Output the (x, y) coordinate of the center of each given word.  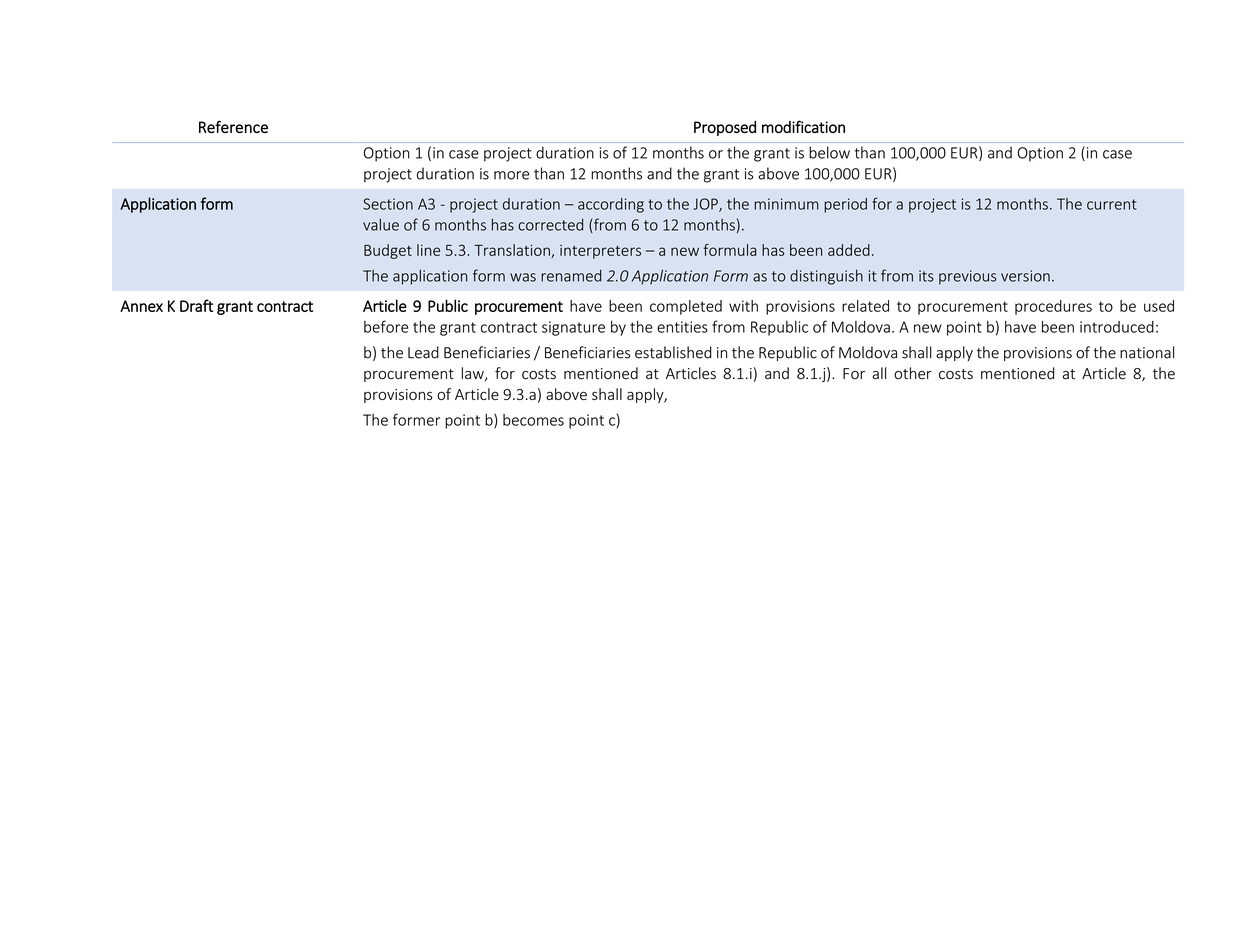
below (829, 152)
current (1112, 204)
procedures (1053, 307)
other (913, 373)
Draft (196, 305)
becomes (533, 420)
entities (682, 327)
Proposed (725, 128)
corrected (550, 225)
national (1147, 352)
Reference (233, 126)
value (381, 224)
